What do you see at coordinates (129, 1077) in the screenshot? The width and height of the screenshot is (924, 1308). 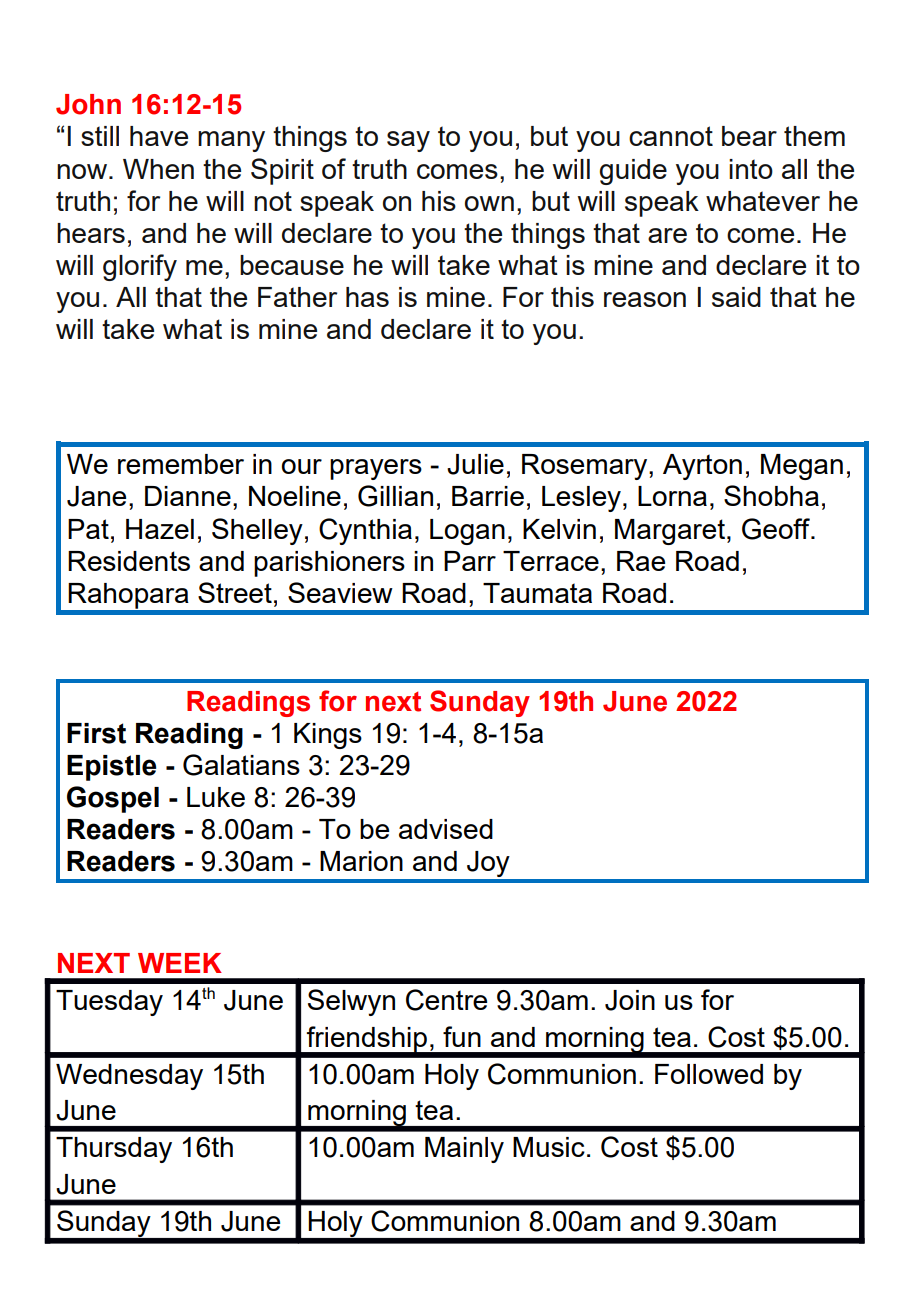 I see `Wednesday` at bounding box center [129, 1077].
